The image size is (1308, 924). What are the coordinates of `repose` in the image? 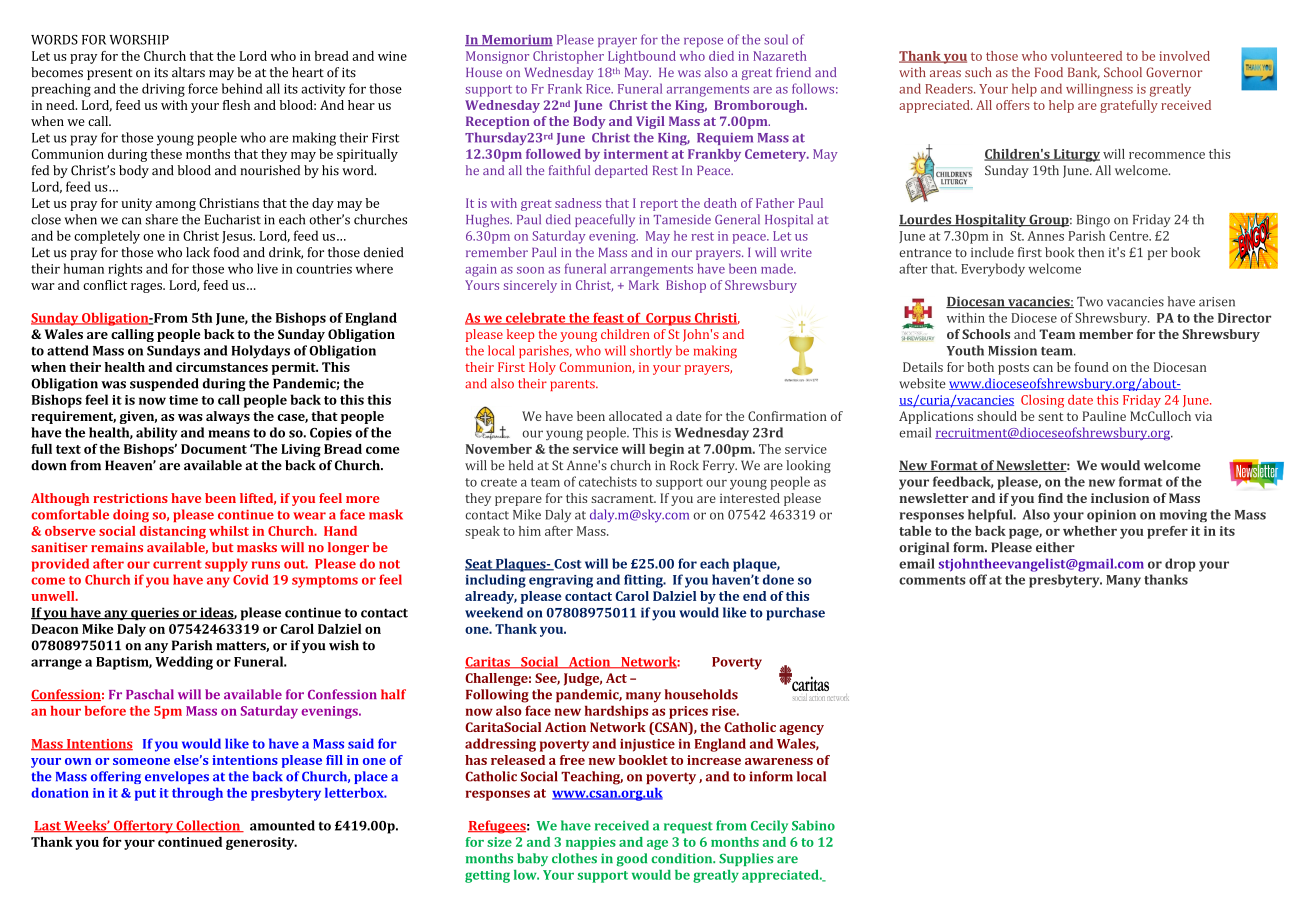 It's located at (703, 42).
